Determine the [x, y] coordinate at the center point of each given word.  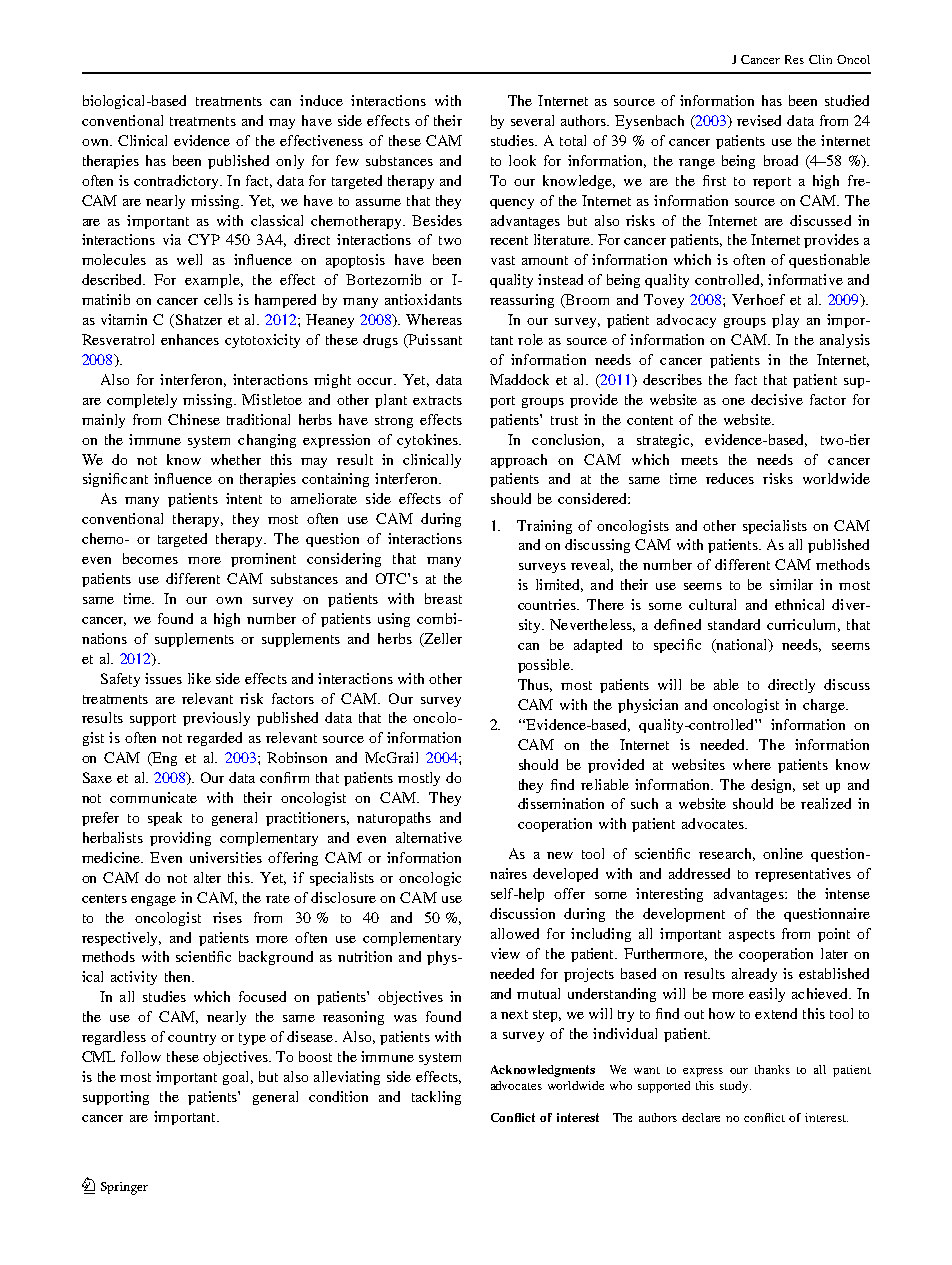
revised [759, 120]
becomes [150, 558]
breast [443, 598]
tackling [436, 1098]
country [192, 1039]
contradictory [177, 182]
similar [791, 584]
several [532, 120]
